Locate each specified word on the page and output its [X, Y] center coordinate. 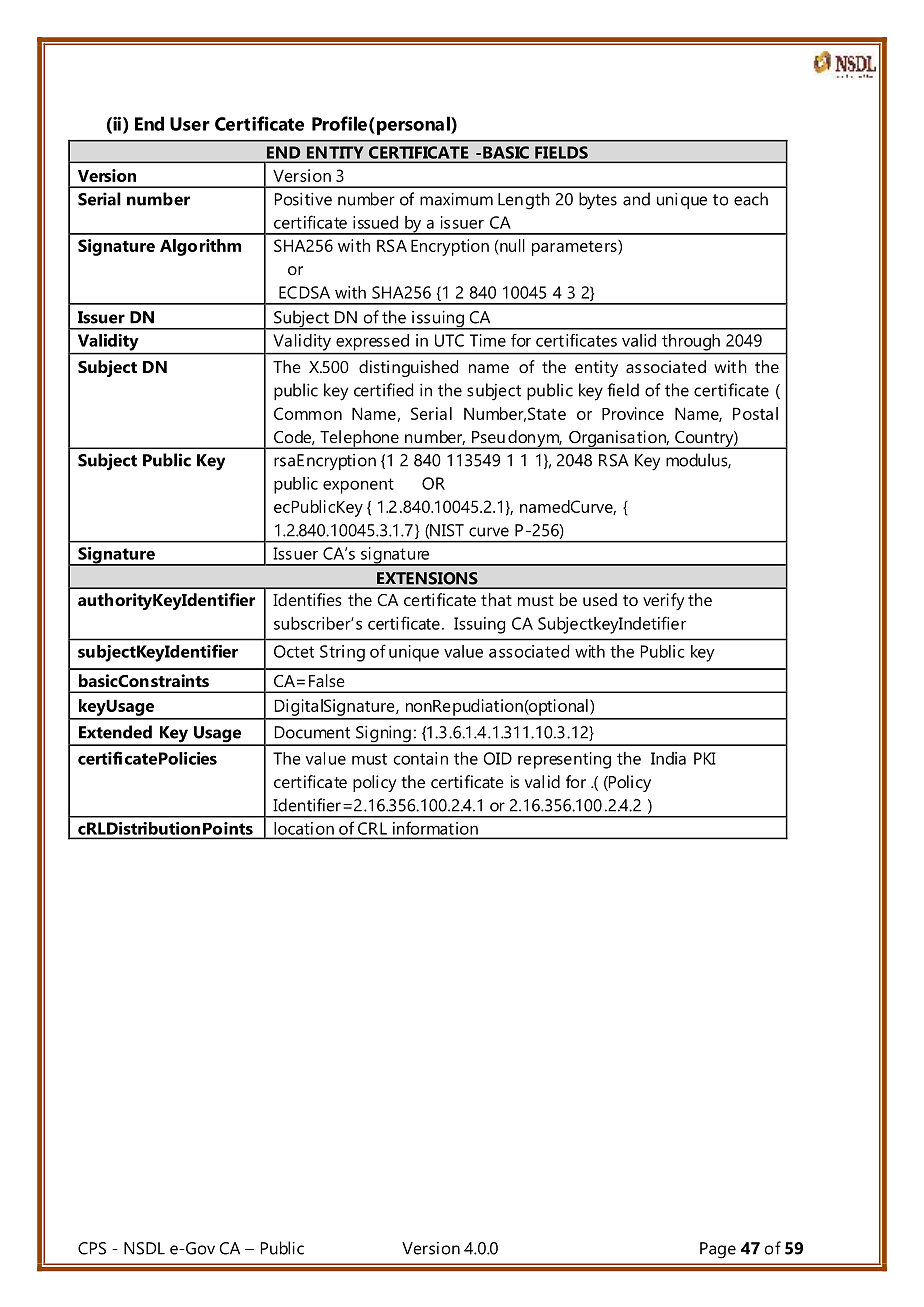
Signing [383, 735]
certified [383, 390]
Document [312, 732]
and [636, 199]
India [668, 758]
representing [564, 760]
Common [308, 413]
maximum [456, 199]
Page [718, 1250]
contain [421, 758]
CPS [92, 1248]
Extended [115, 732]
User [190, 124]
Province [633, 413]
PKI [705, 758]
